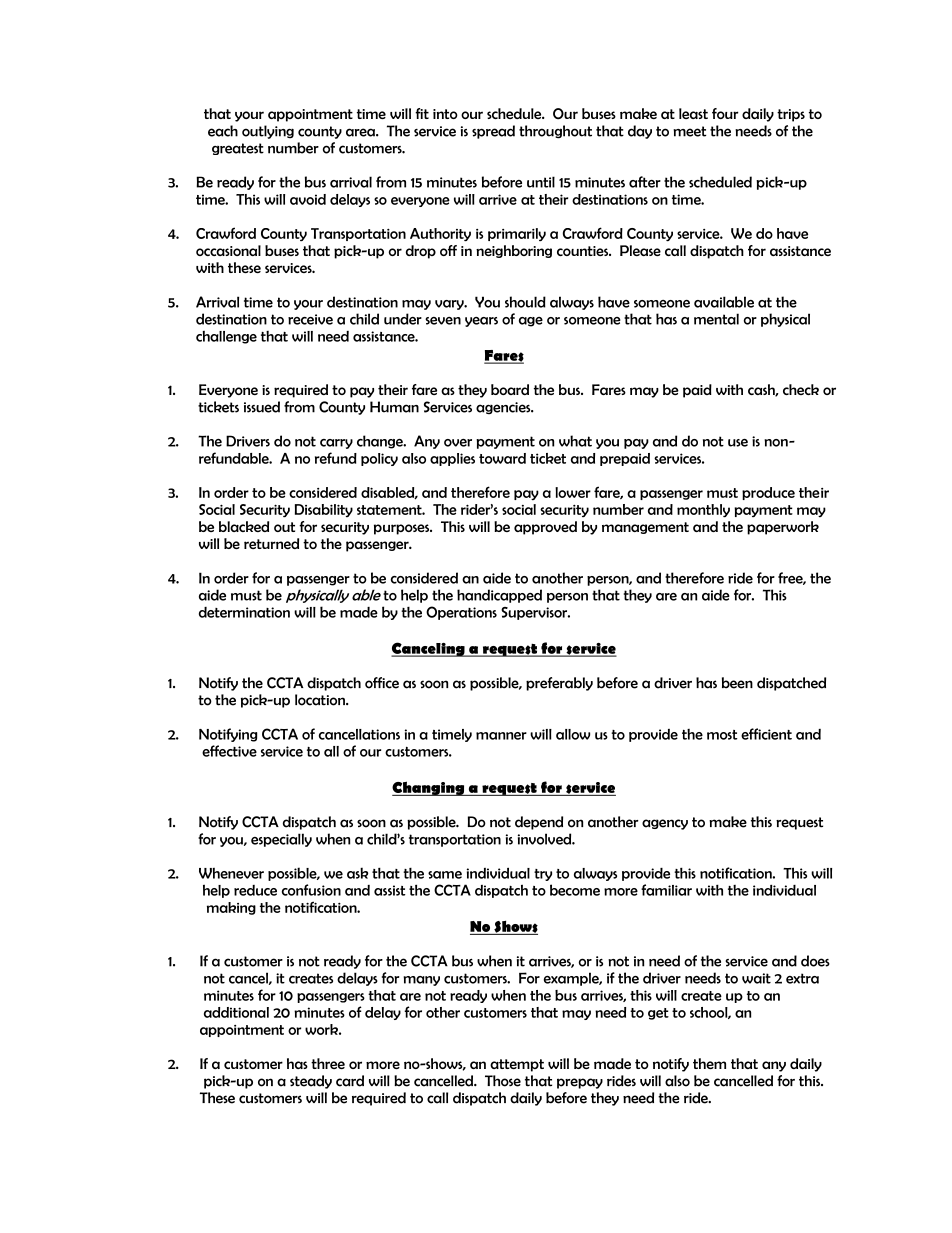  I want to click on outlying, so click(268, 132).
